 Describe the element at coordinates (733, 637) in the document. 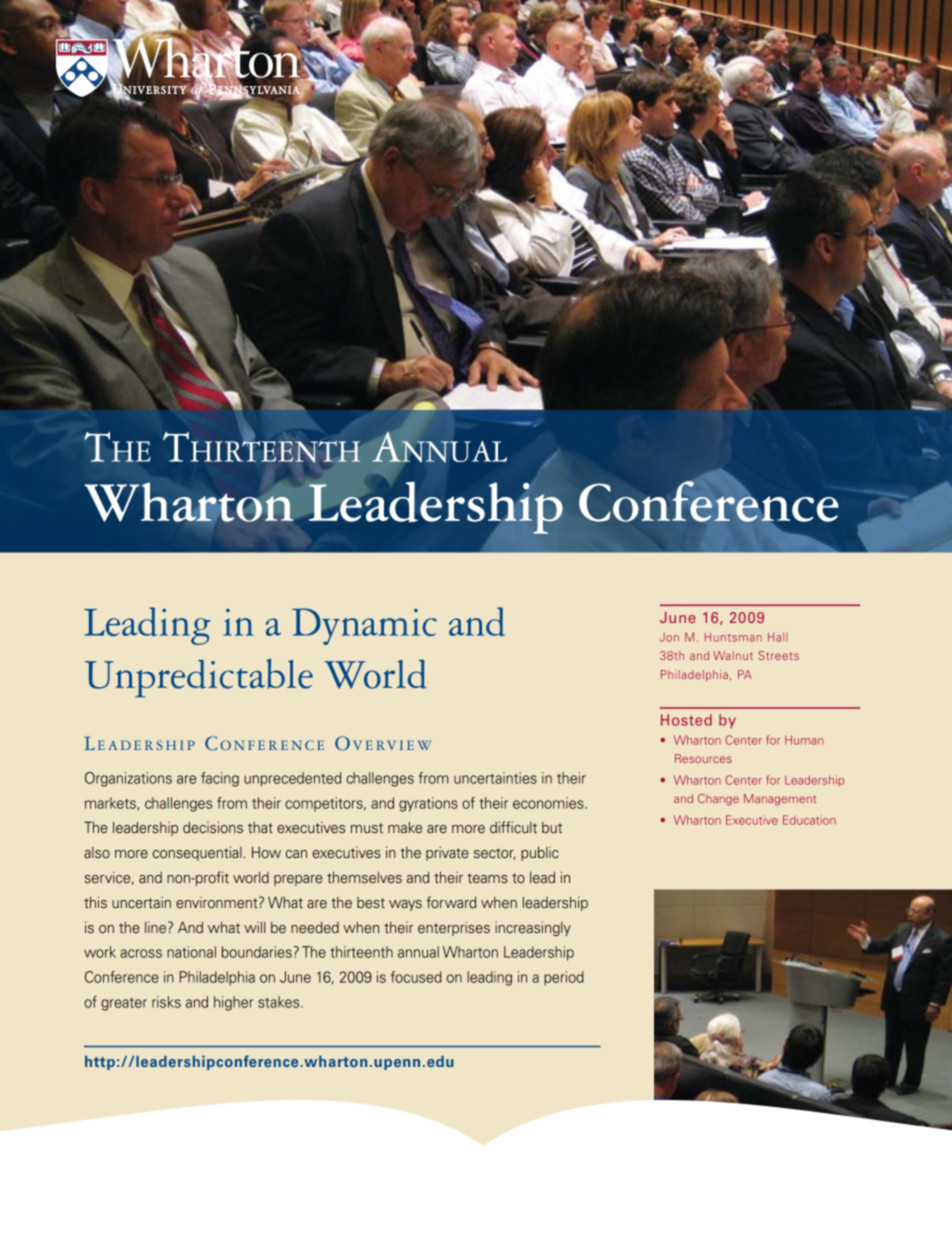

I see `Huntsman` at that location.
